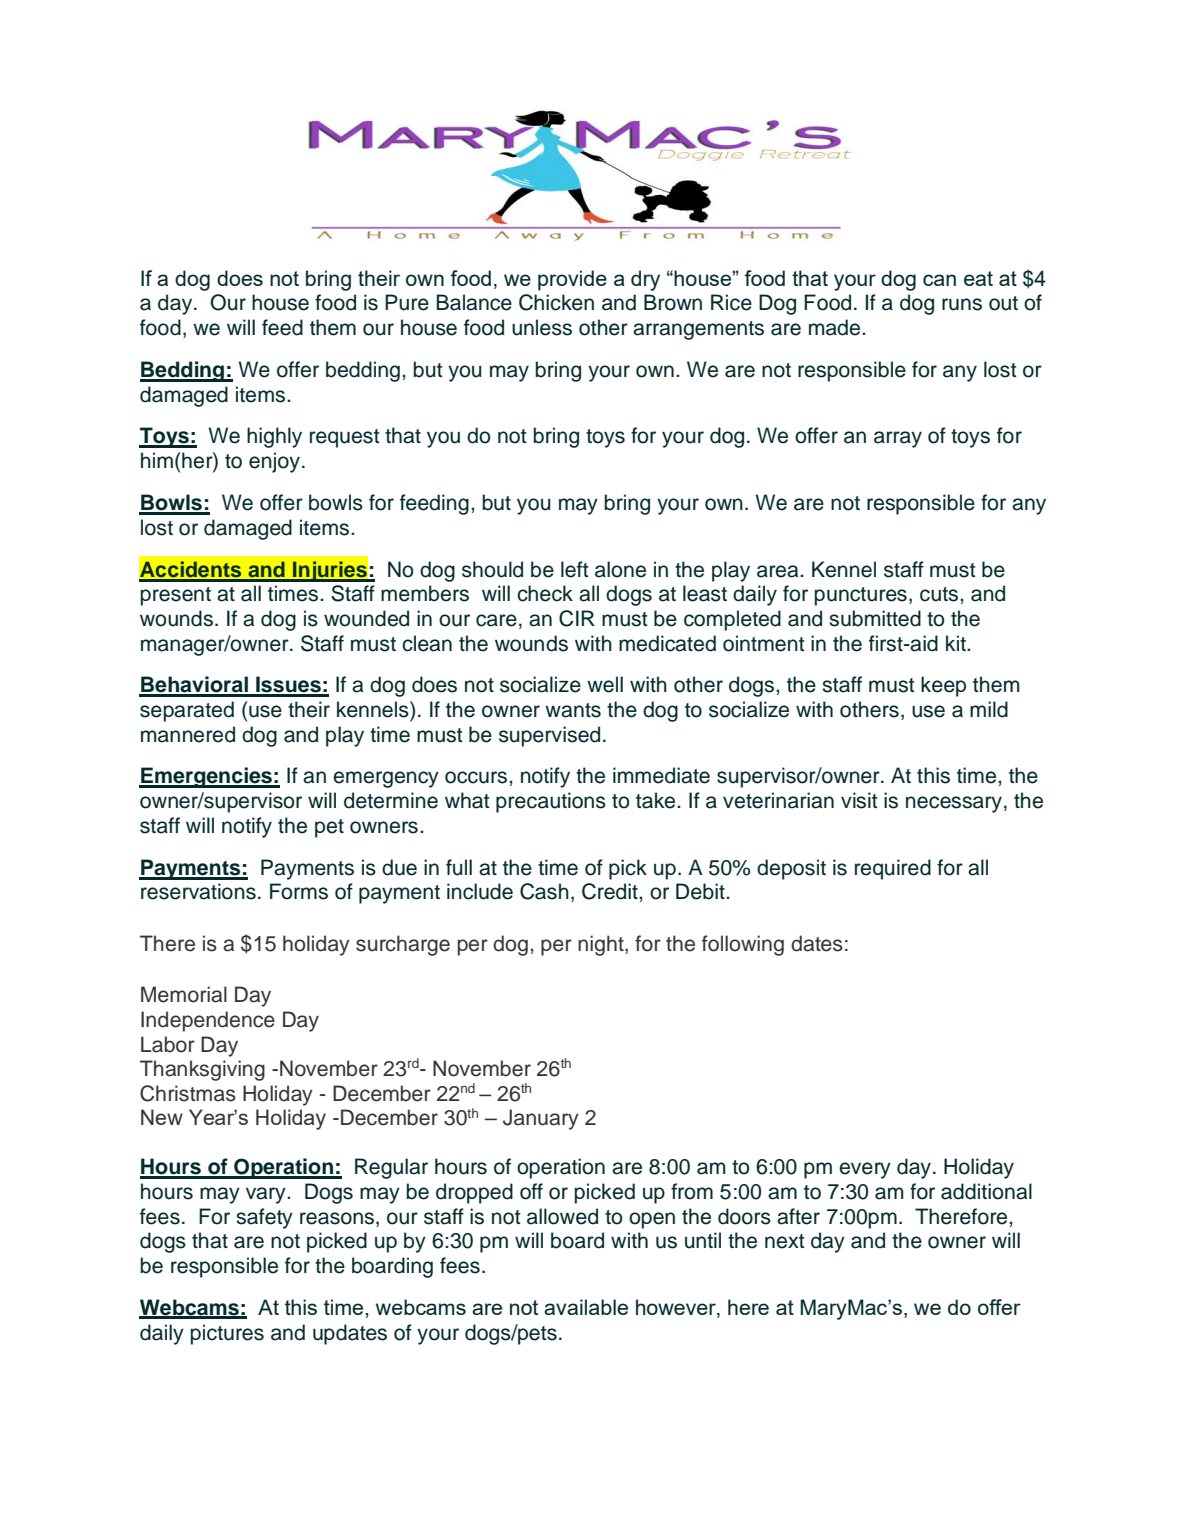  I want to click on Chicken, so click(556, 302).
